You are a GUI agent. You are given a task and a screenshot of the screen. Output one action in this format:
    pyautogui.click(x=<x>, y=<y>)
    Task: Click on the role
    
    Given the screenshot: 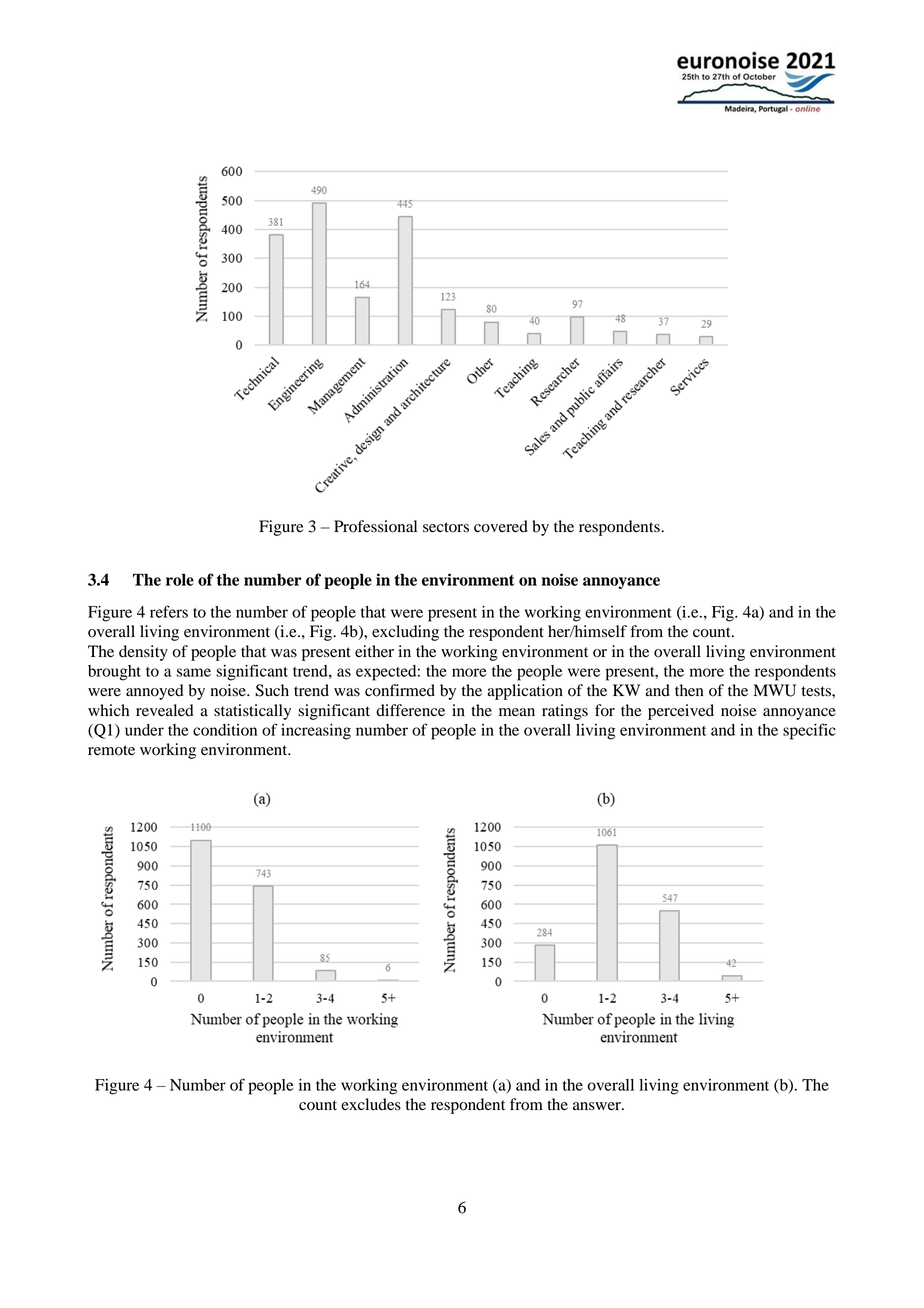 What is the action you would take?
    pyautogui.click(x=180, y=580)
